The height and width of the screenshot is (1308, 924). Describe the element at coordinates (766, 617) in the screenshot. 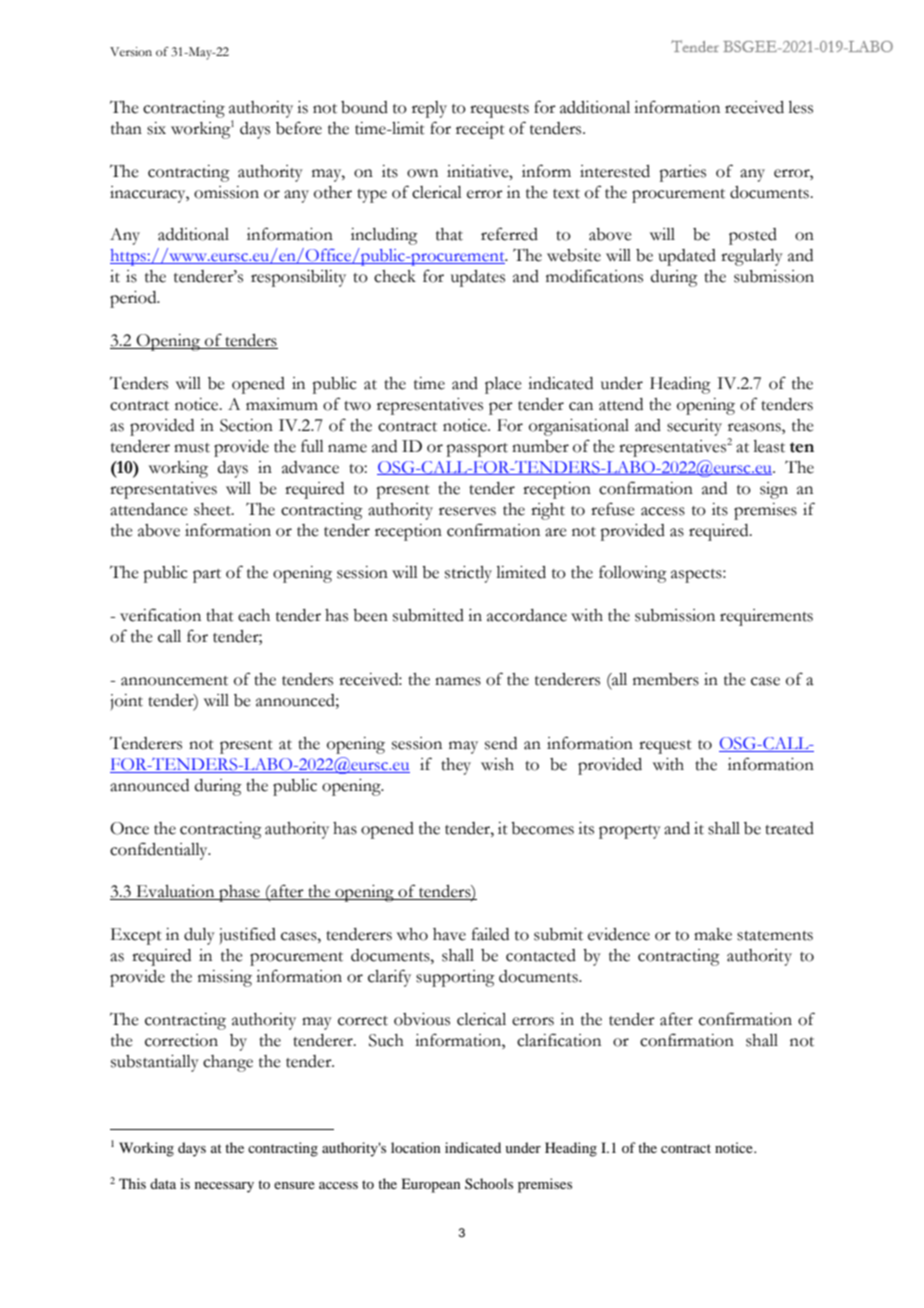

I see `requirements` at that location.
